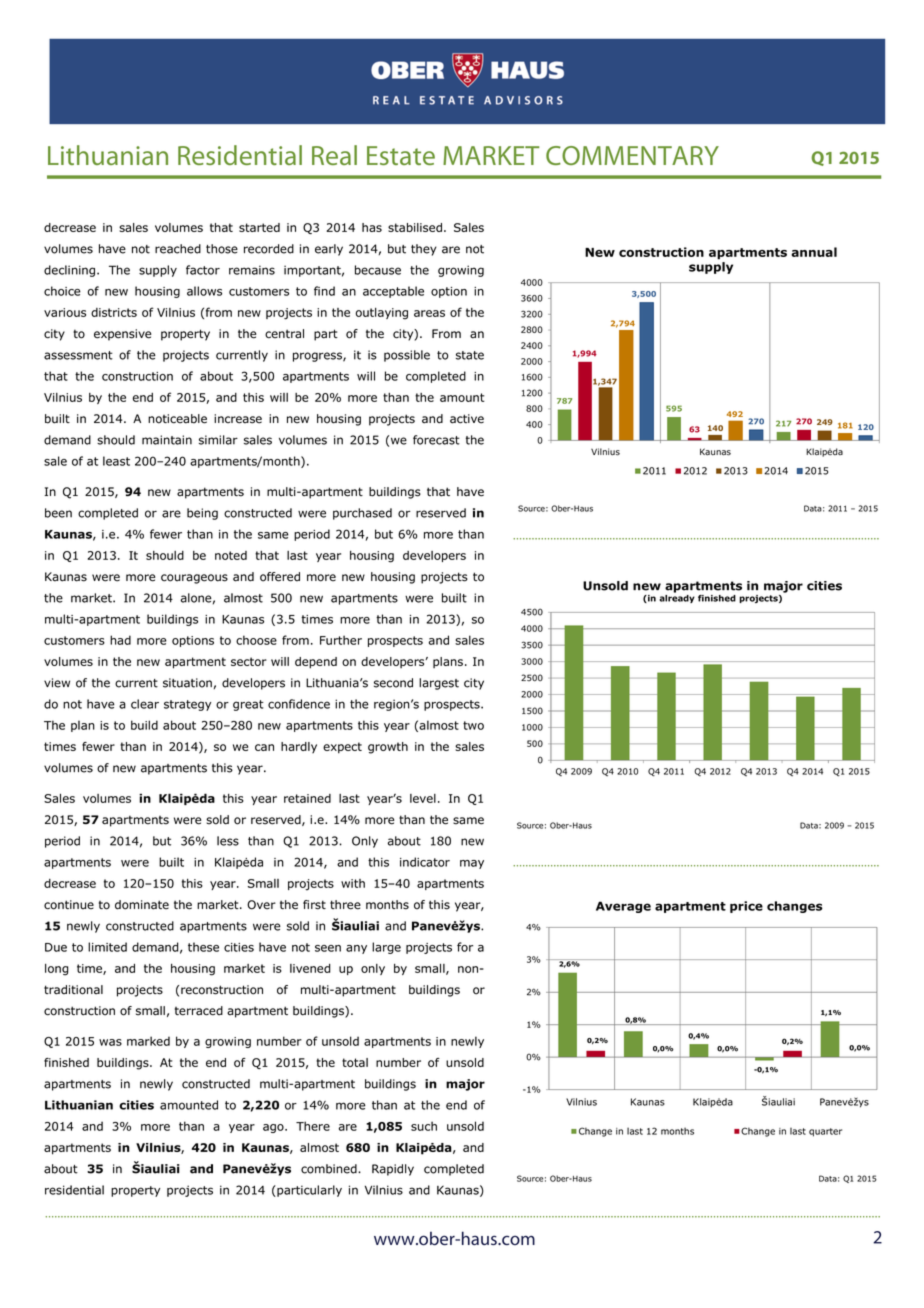 This page has width=924, height=1308. I want to click on marked, so click(148, 1041).
